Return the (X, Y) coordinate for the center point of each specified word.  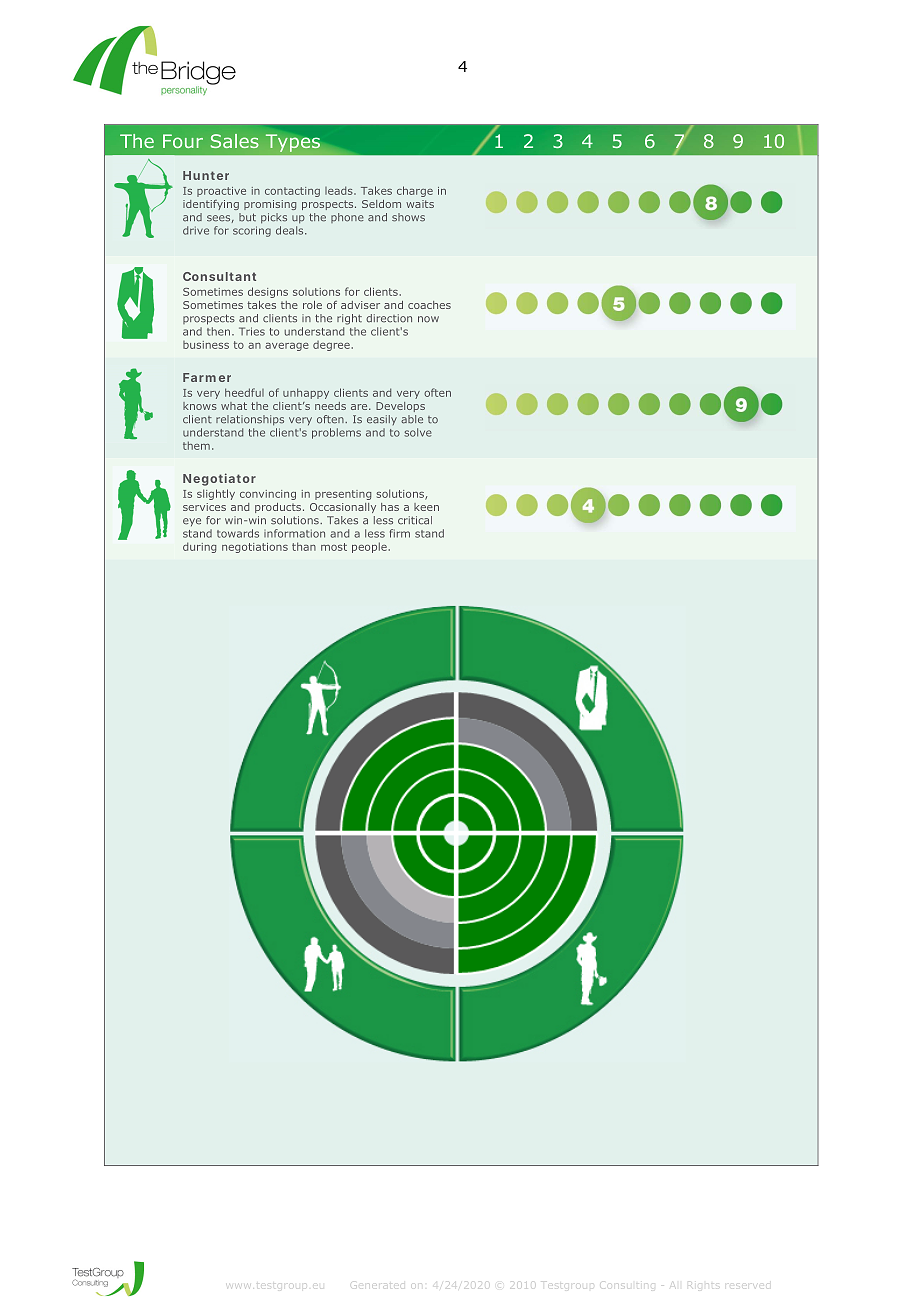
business (206, 345)
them (196, 445)
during (199, 547)
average (287, 347)
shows (408, 217)
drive (196, 230)
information (294, 533)
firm (400, 533)
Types (293, 143)
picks (274, 218)
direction (389, 318)
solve (418, 432)
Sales (235, 141)
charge (415, 191)
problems (336, 433)
